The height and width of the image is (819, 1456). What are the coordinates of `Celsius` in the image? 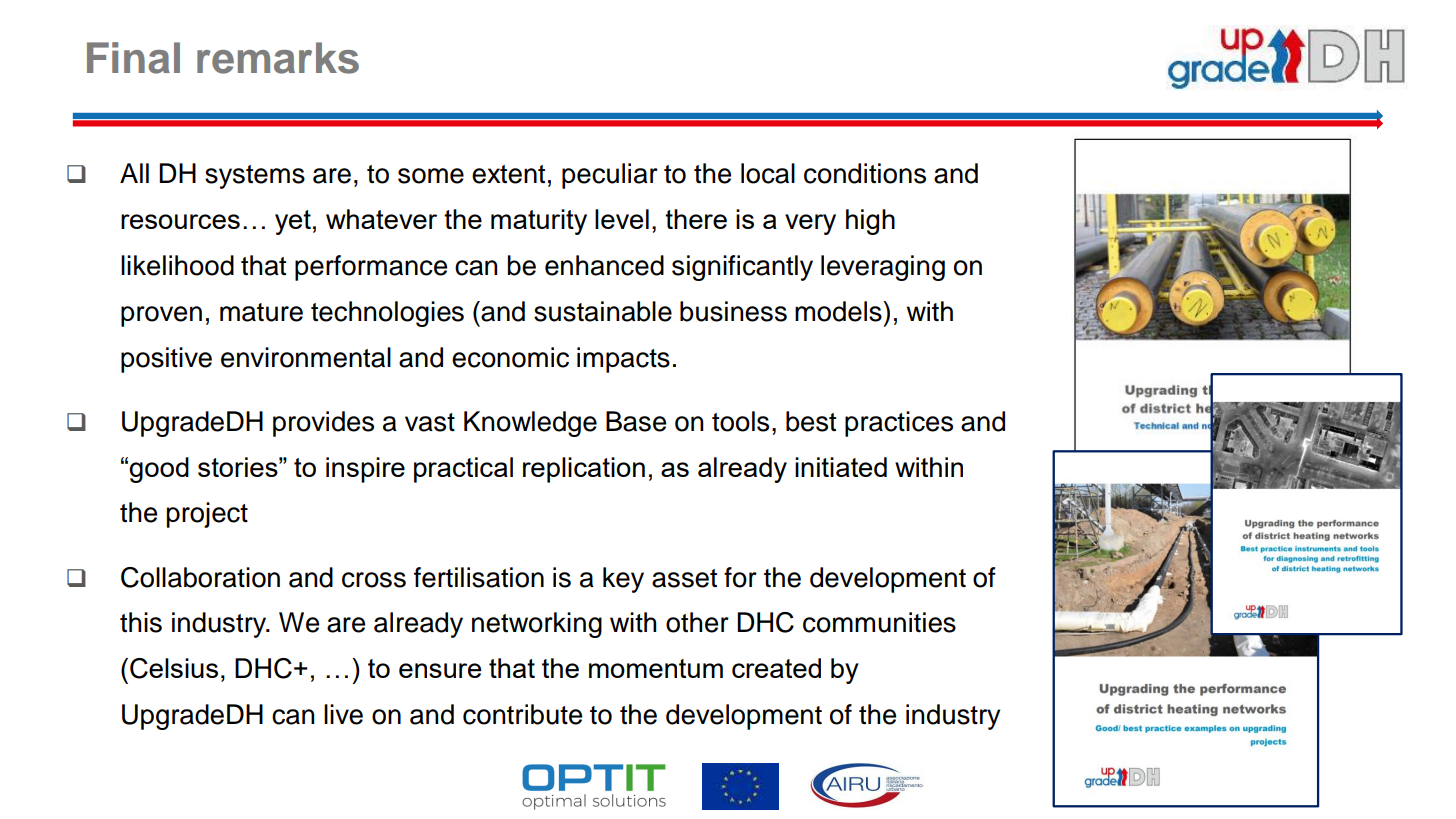 It's located at (174, 668).
